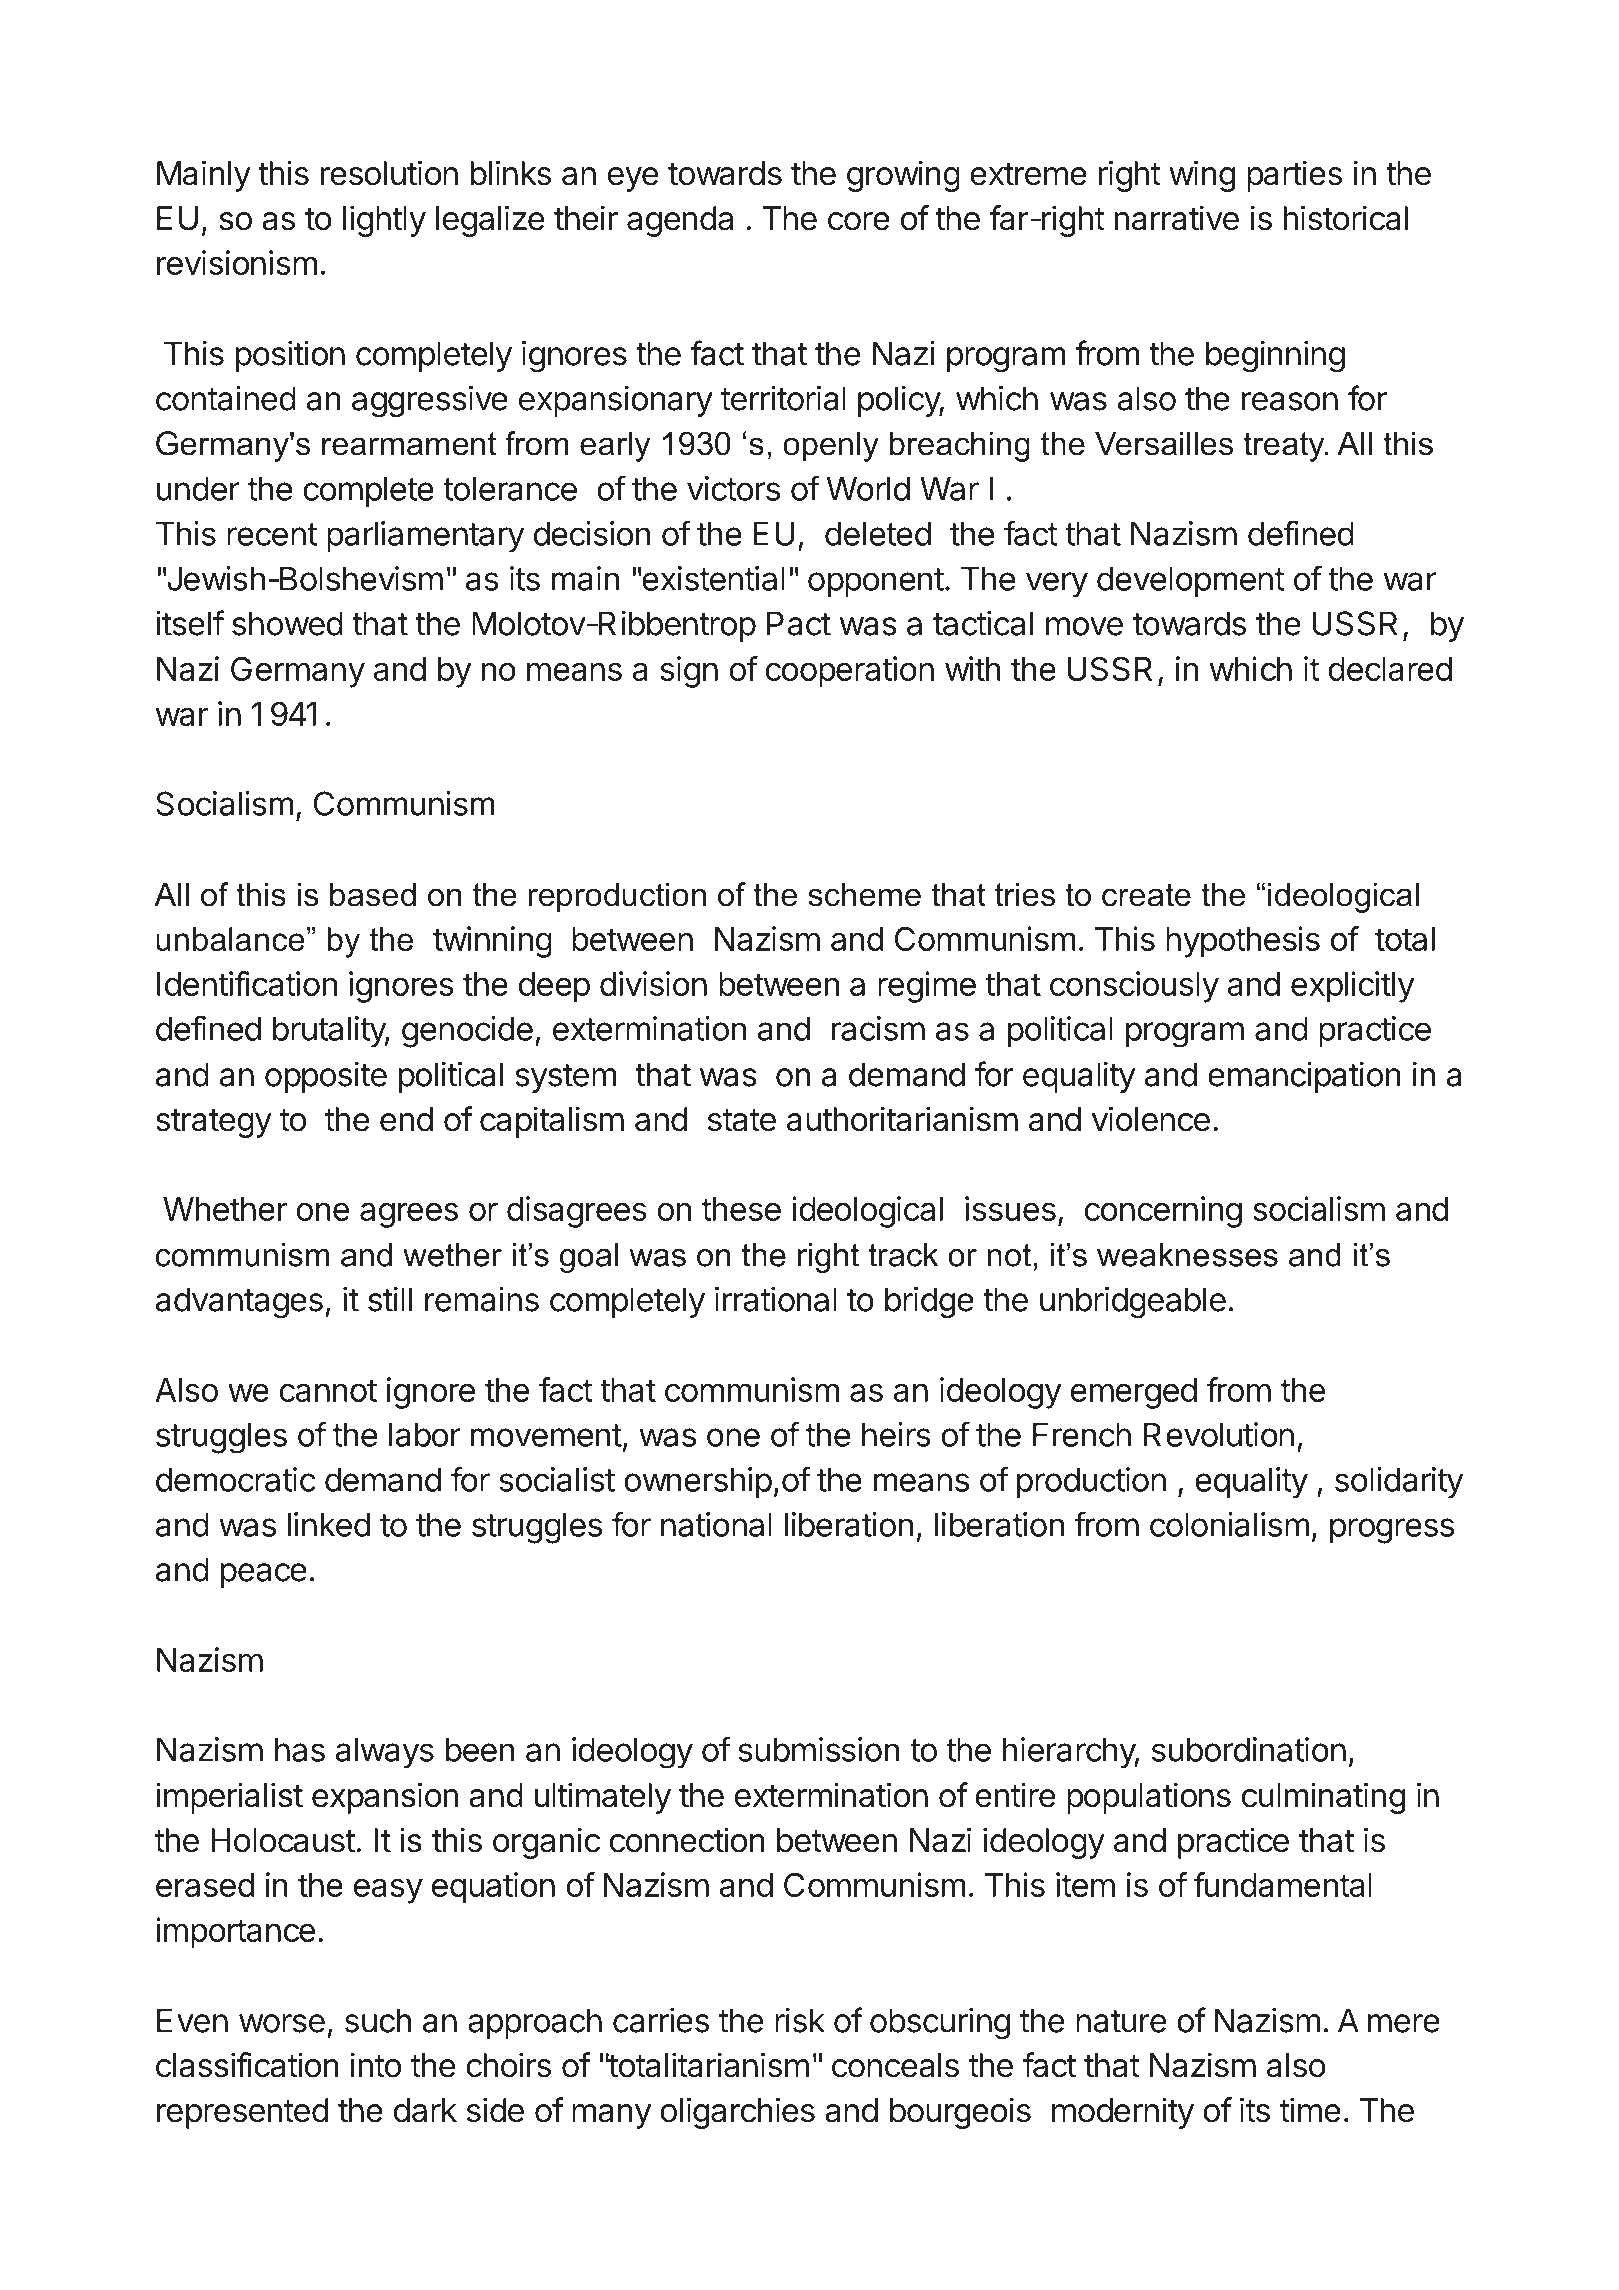  Describe the element at coordinates (1229, 1524) in the document. I see `colonialism` at that location.
